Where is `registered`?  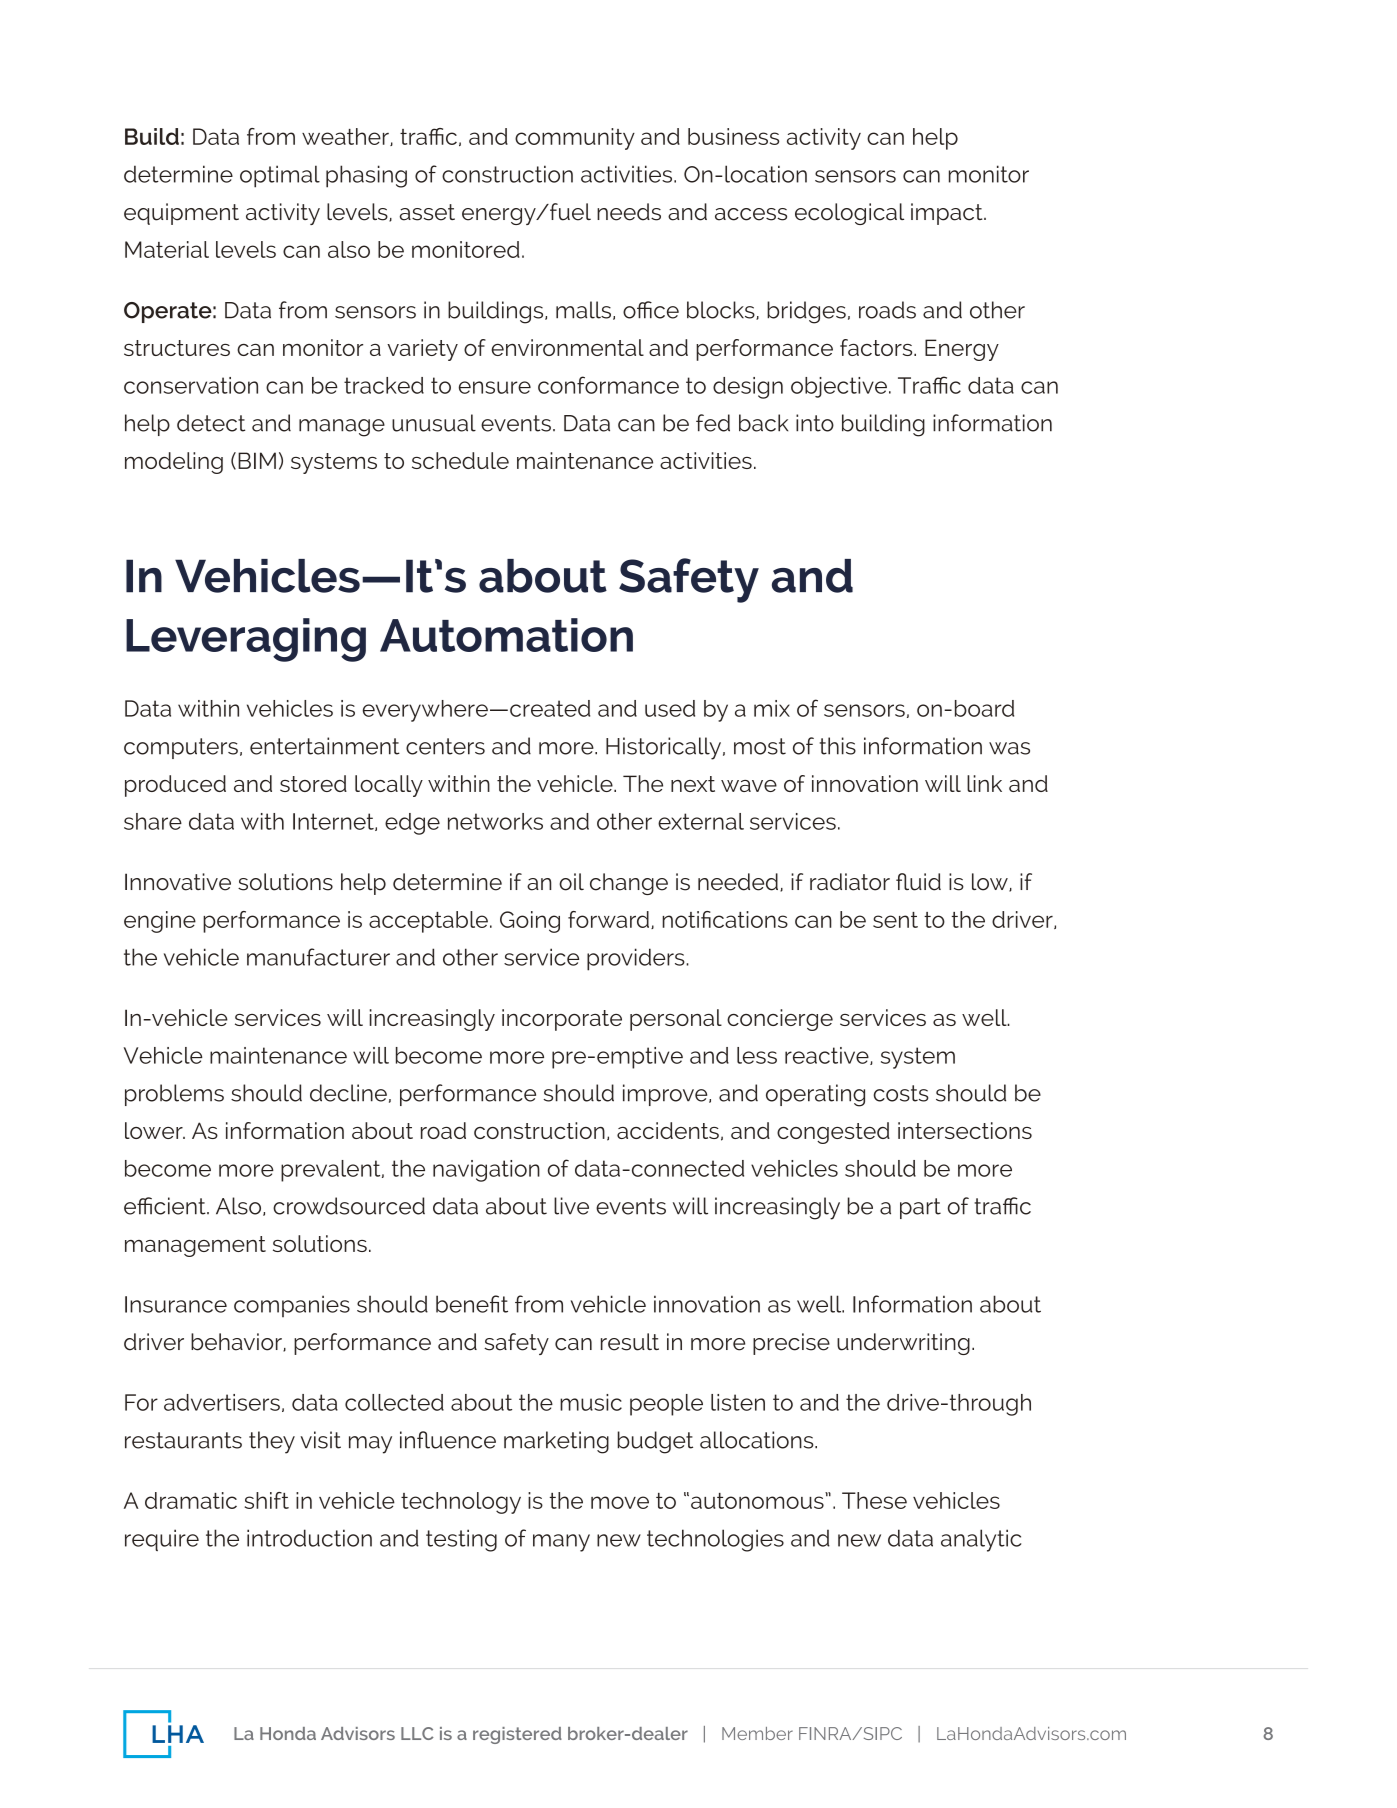 registered is located at coordinates (517, 1735).
